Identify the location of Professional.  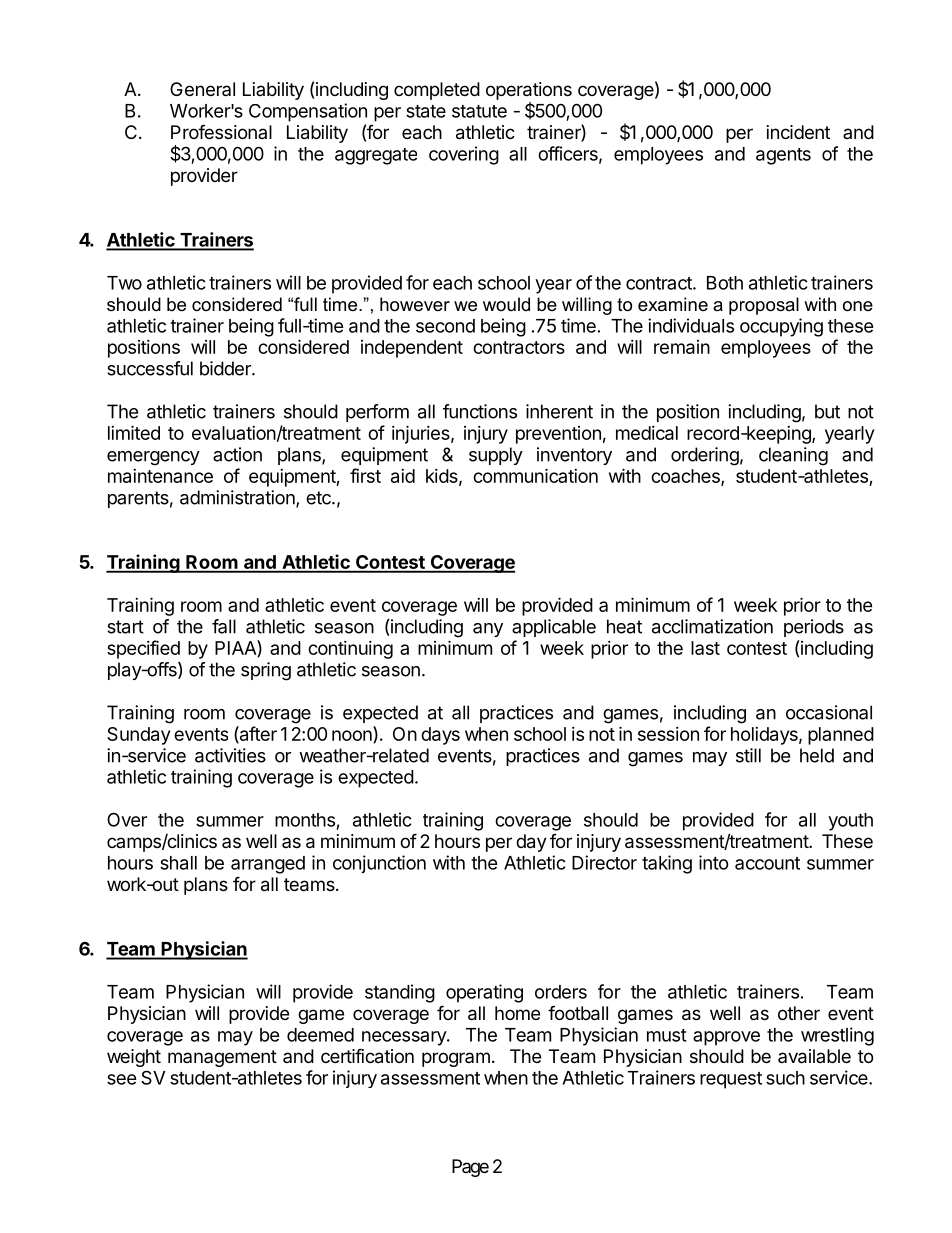
(221, 131).
